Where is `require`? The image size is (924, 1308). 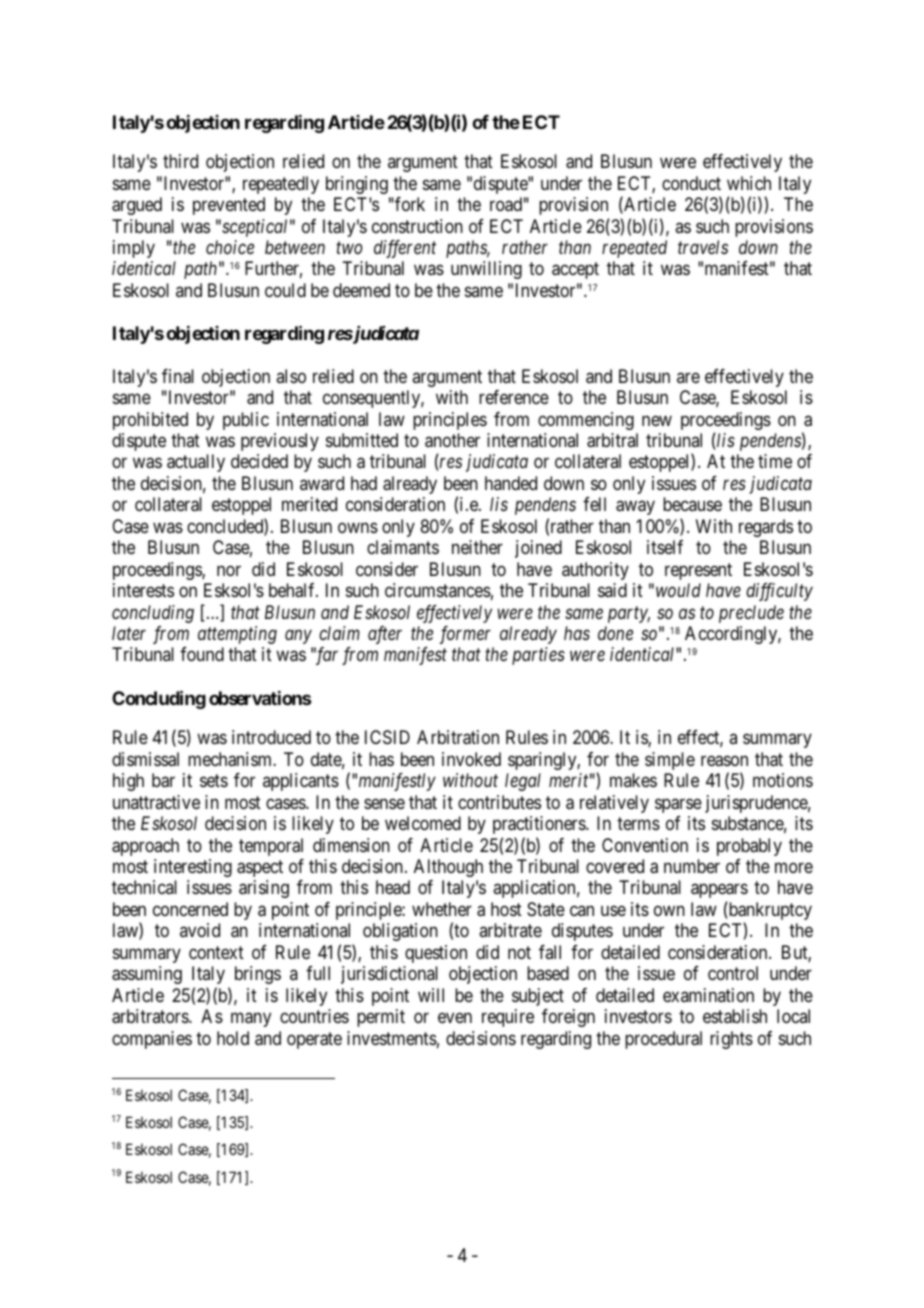 require is located at coordinates (508, 1018).
